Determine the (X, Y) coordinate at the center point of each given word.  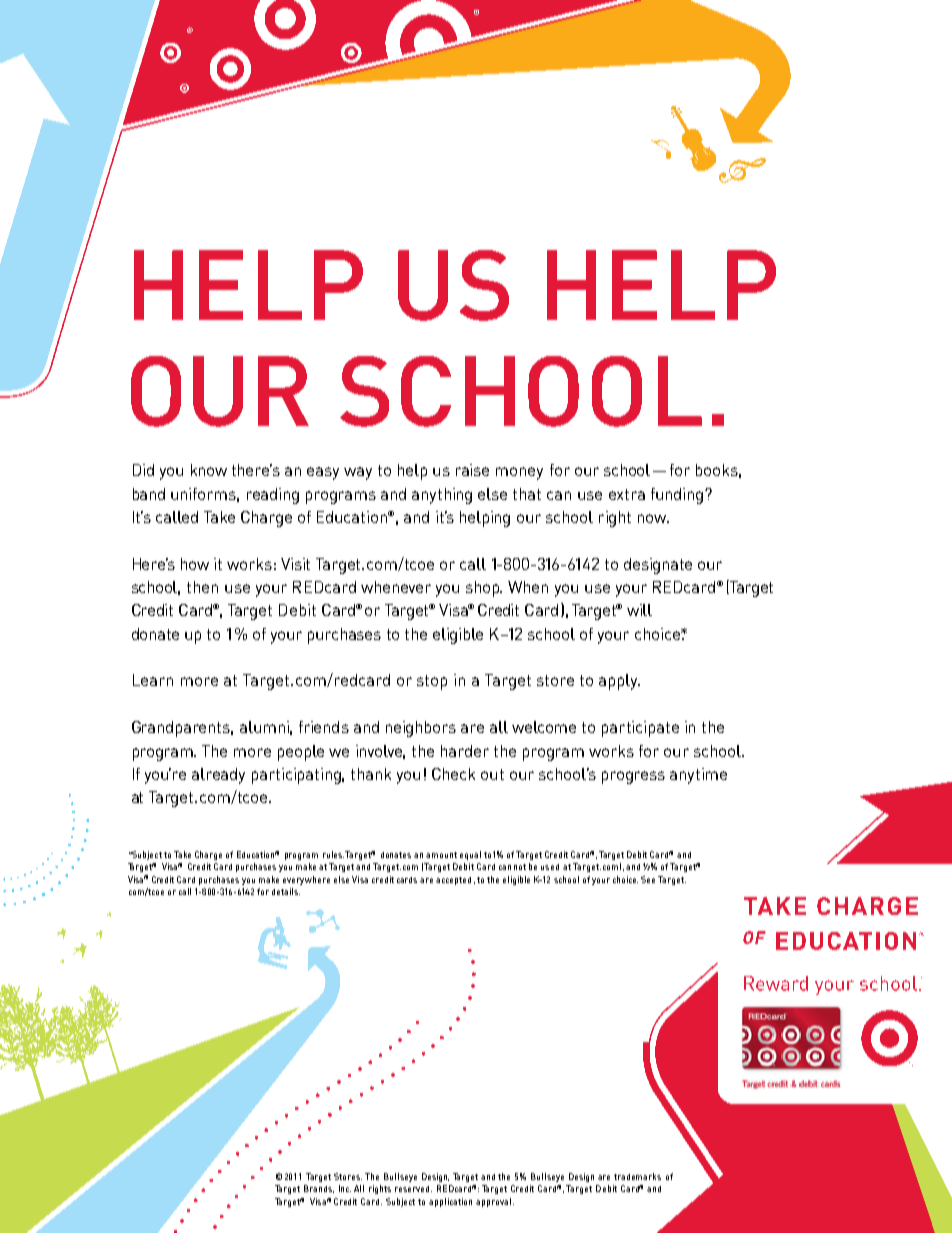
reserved (413, 1189)
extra (627, 494)
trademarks (637, 1176)
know (209, 470)
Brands (319, 1189)
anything (442, 496)
